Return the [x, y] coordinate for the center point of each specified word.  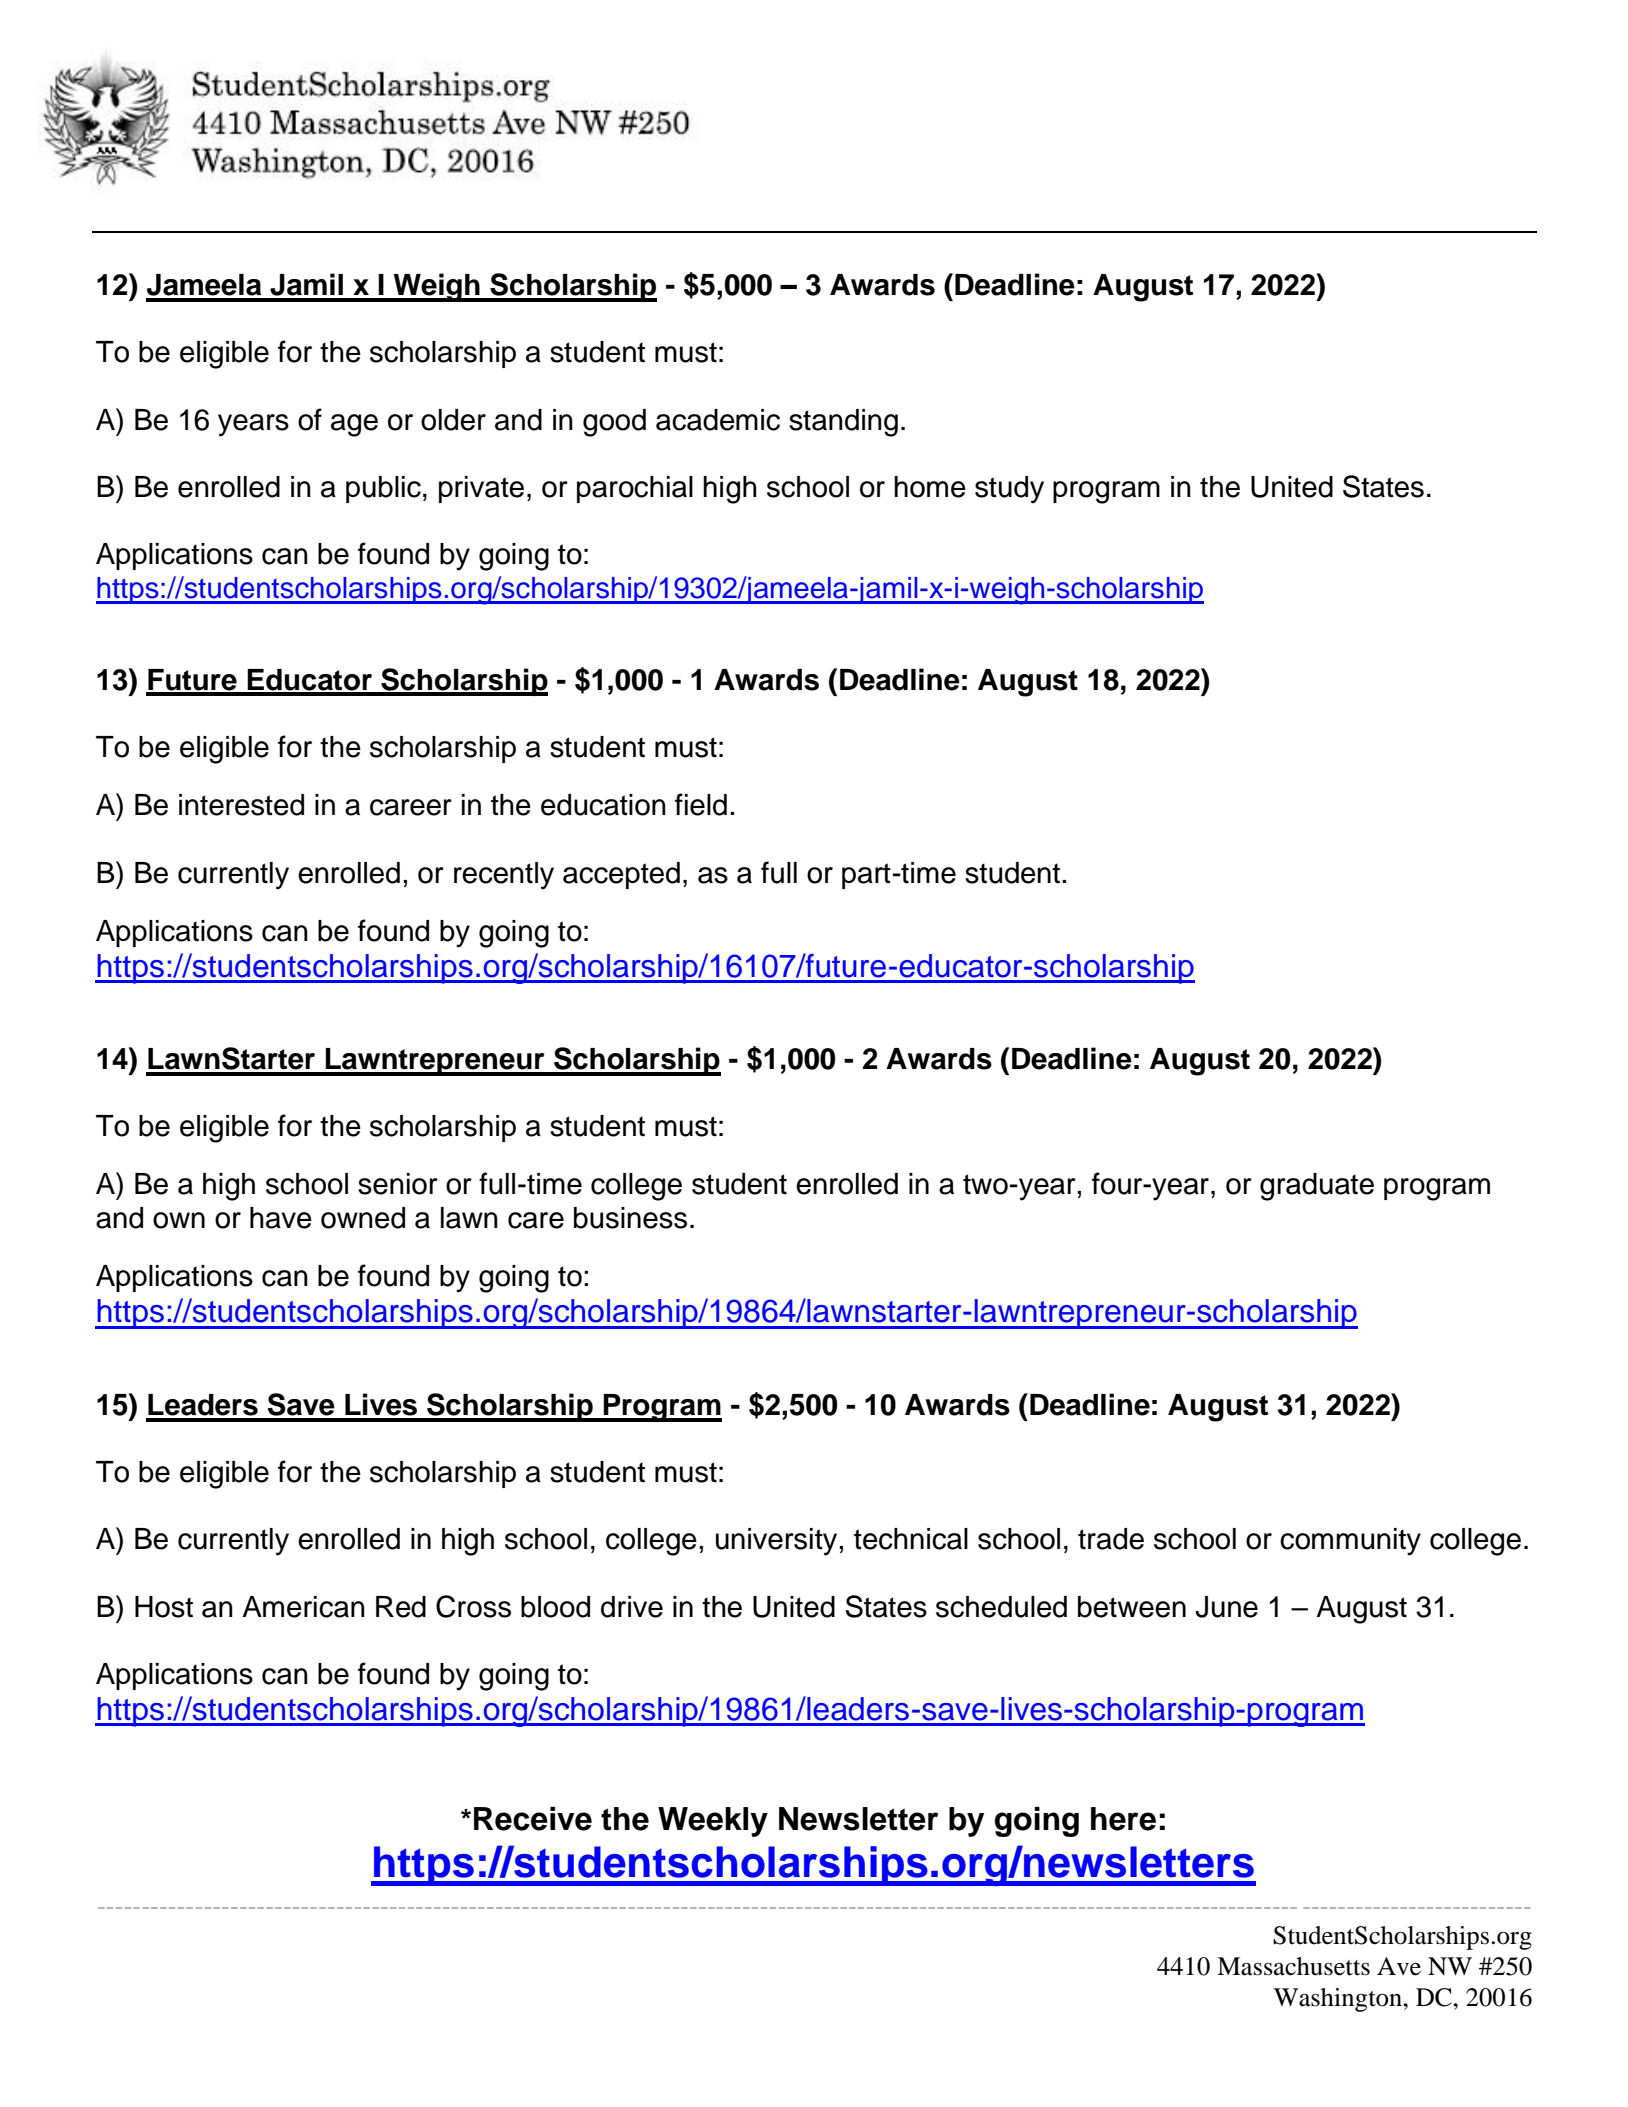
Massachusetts [1293, 1966]
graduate [1317, 1187]
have [281, 1218]
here [1123, 1819]
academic [718, 420]
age [354, 425]
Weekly [713, 1822]
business [630, 1218]
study [1009, 490]
